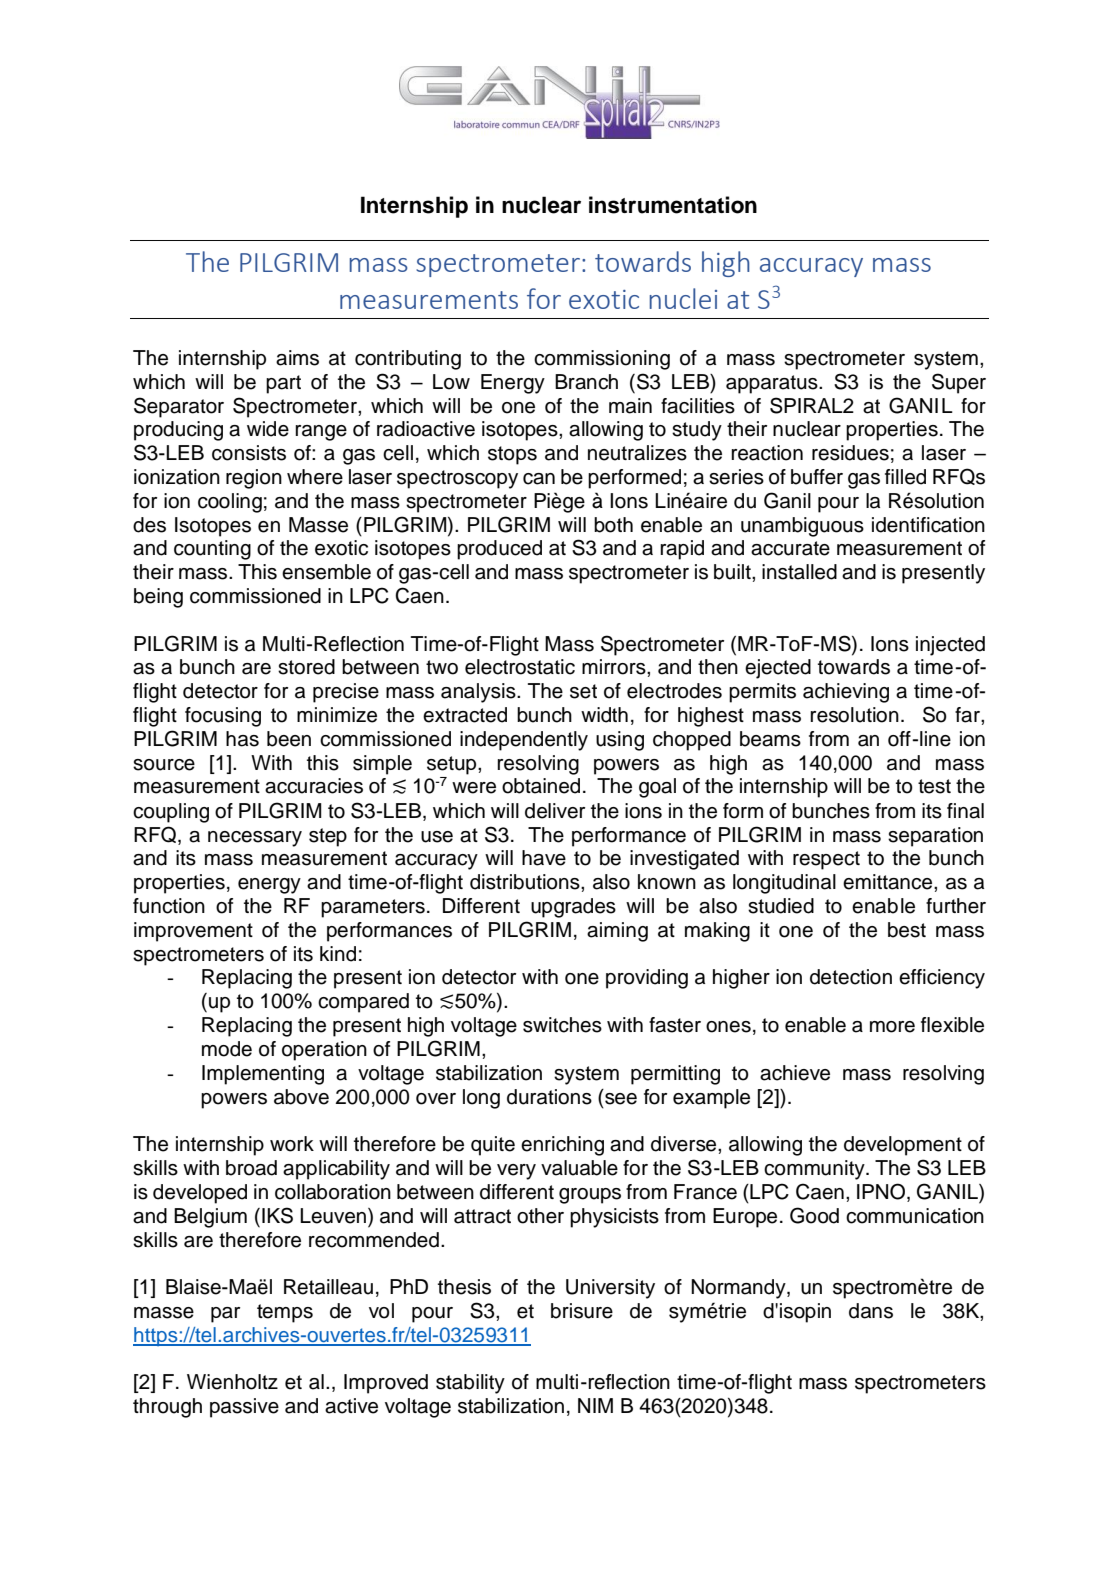 The height and width of the screenshot is (1584, 1119). What do you see at coordinates (683, 298) in the screenshot?
I see `nuclei` at bounding box center [683, 298].
